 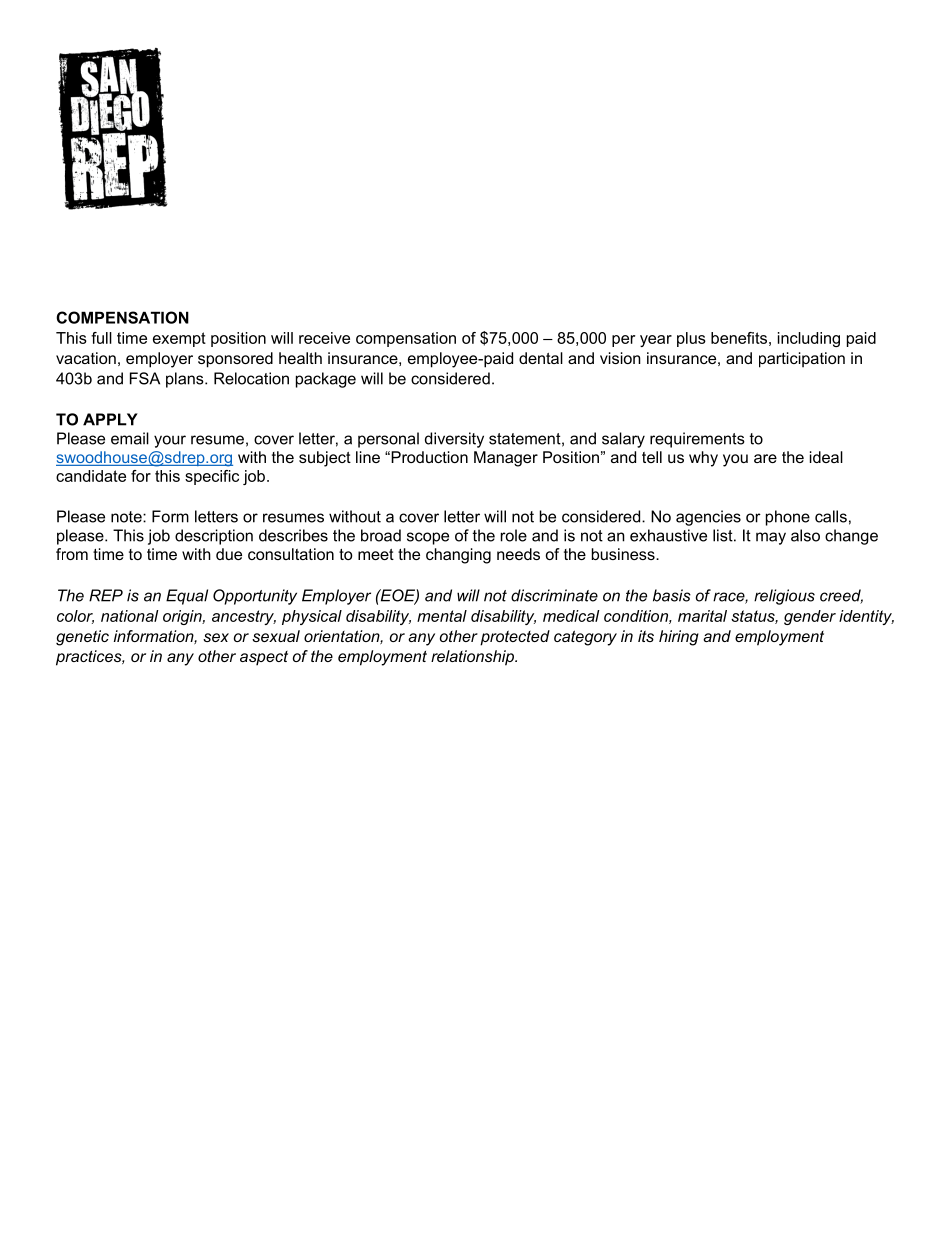 What do you see at coordinates (788, 518) in the screenshot?
I see `phone` at bounding box center [788, 518].
